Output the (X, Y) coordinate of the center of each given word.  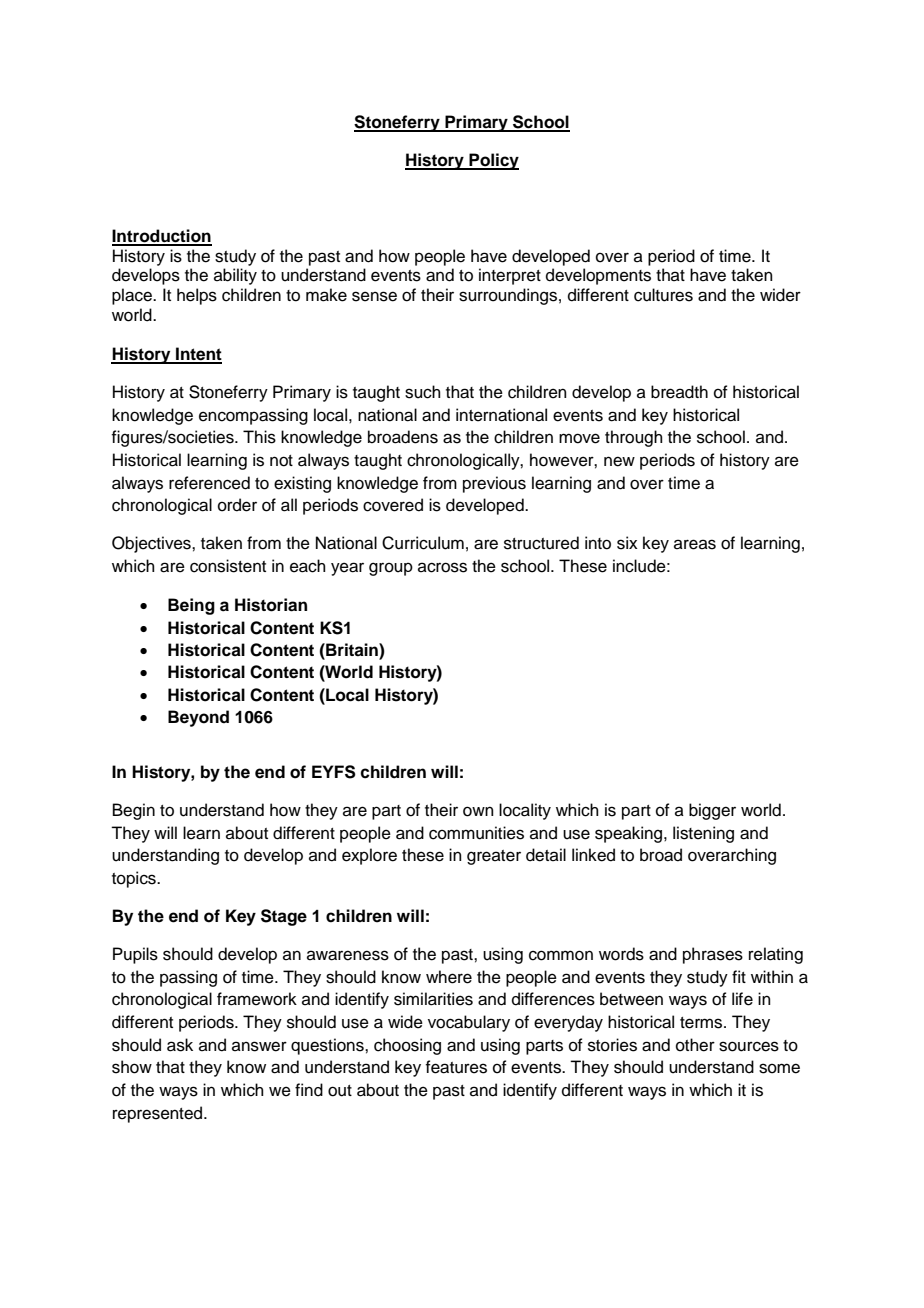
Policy (493, 161)
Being (191, 606)
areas (695, 544)
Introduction (162, 237)
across (442, 567)
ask (180, 1045)
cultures (663, 295)
